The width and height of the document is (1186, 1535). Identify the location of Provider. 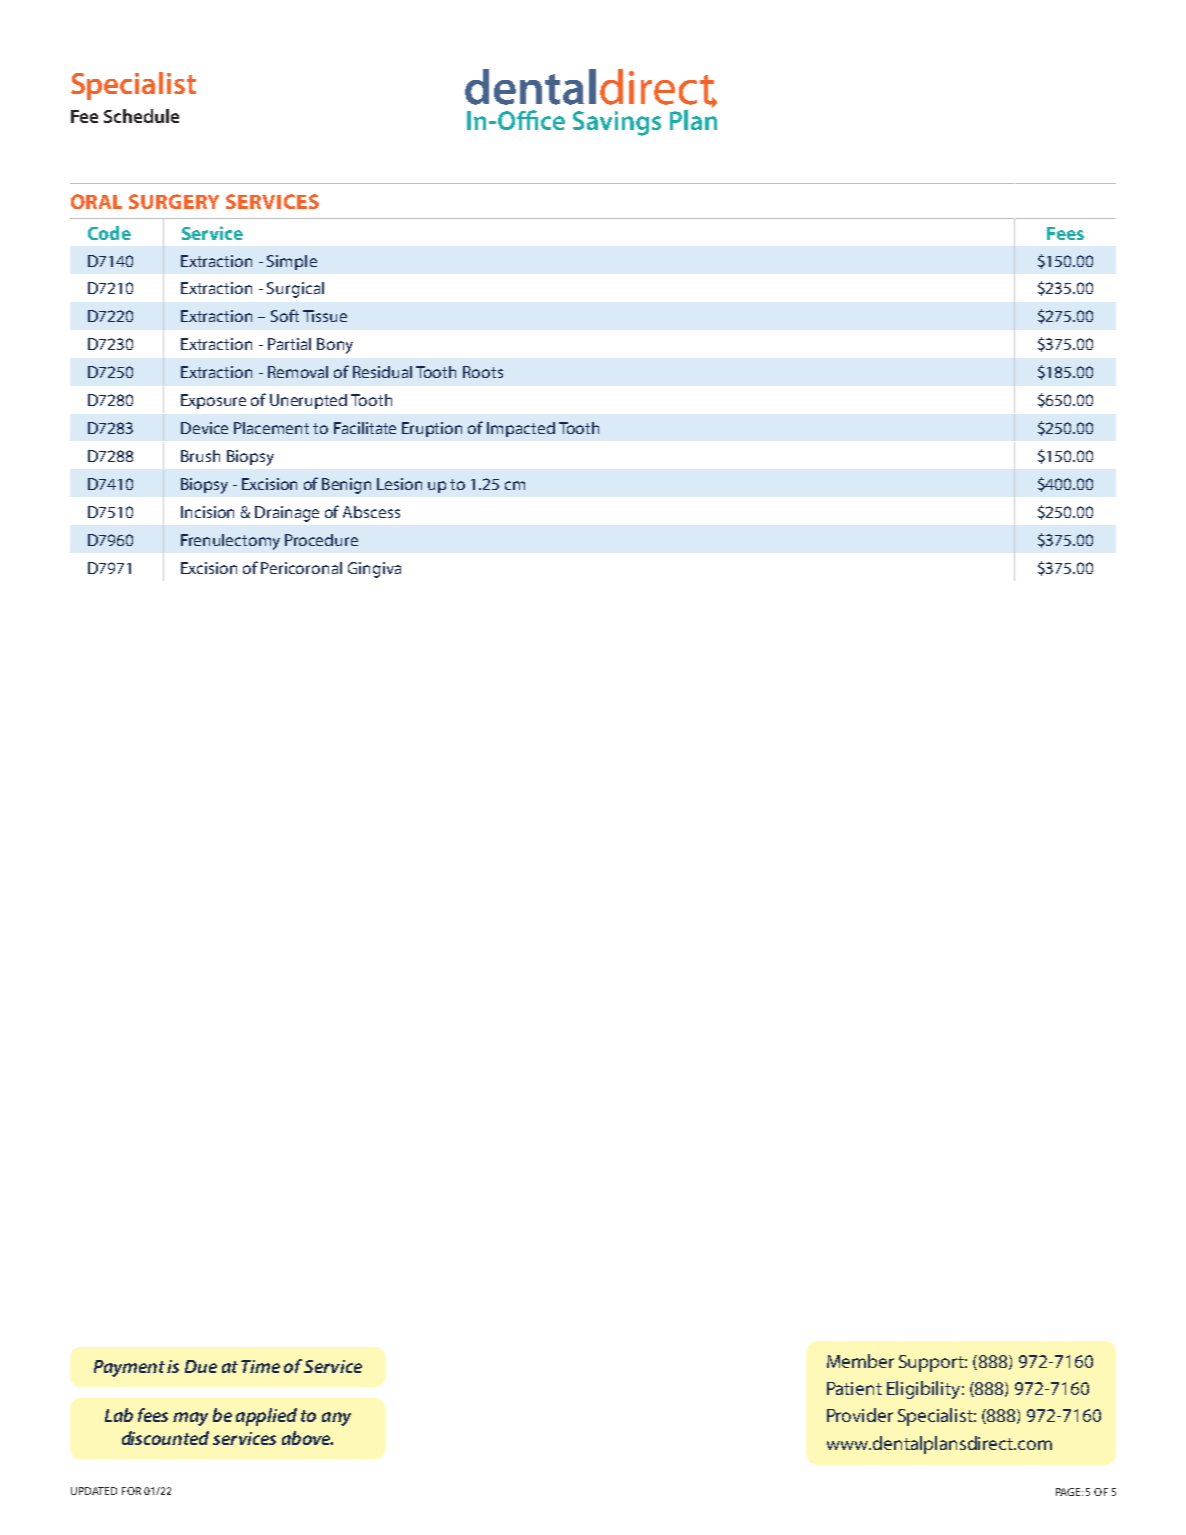
(860, 1415).
